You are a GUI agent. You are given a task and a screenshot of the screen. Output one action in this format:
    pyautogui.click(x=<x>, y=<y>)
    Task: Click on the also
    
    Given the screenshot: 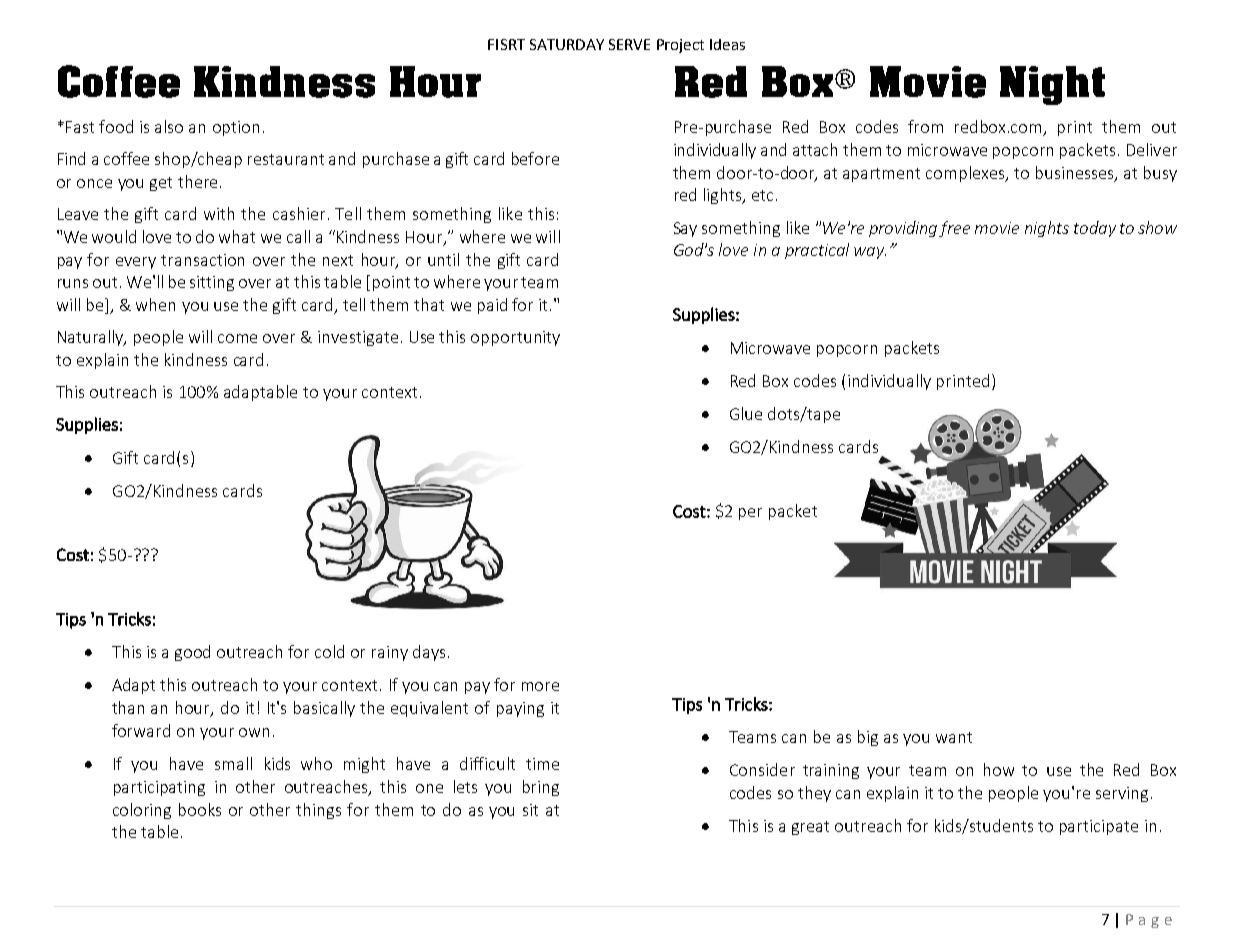 What is the action you would take?
    pyautogui.click(x=169, y=126)
